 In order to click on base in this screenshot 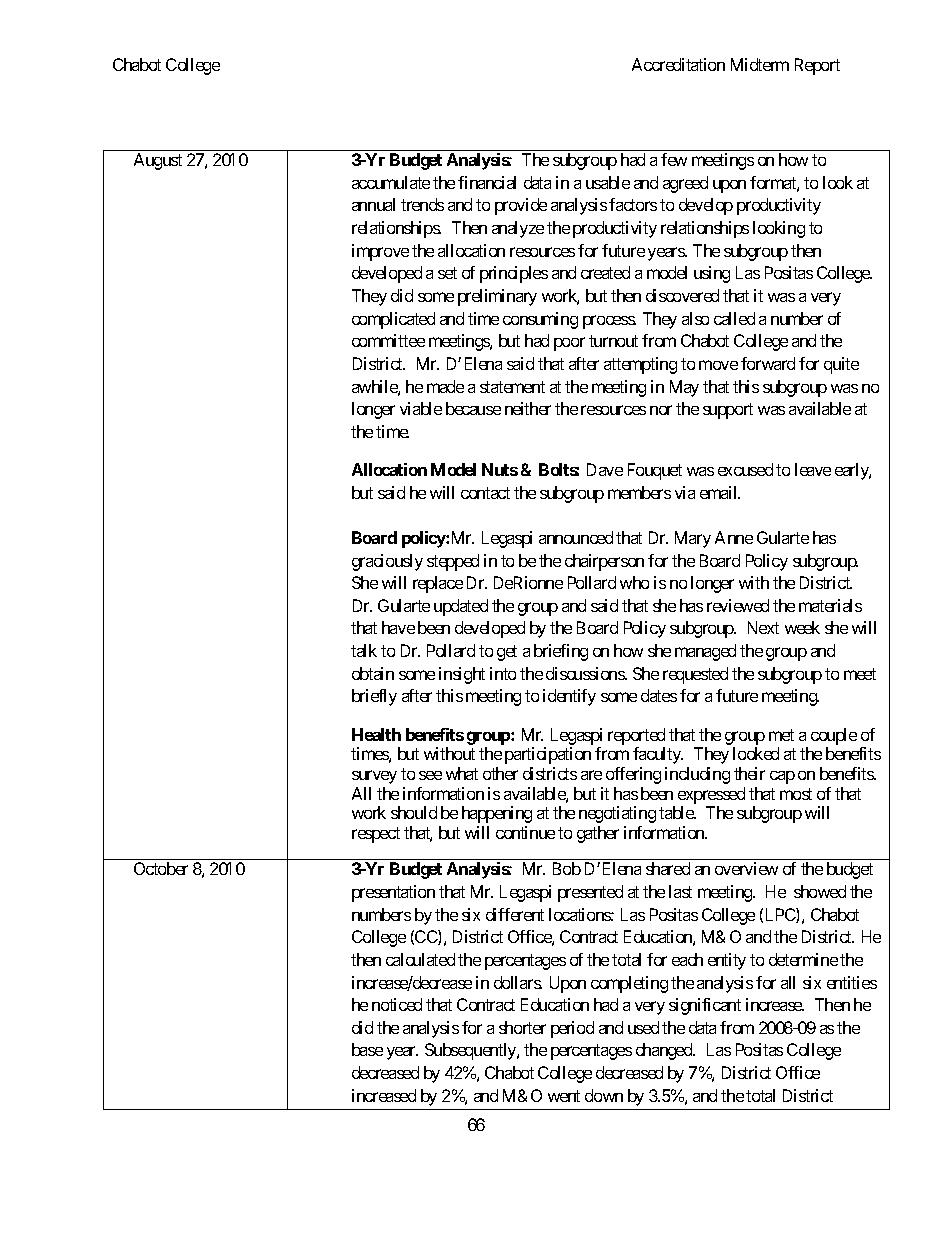, I will do `click(367, 1049)`.
